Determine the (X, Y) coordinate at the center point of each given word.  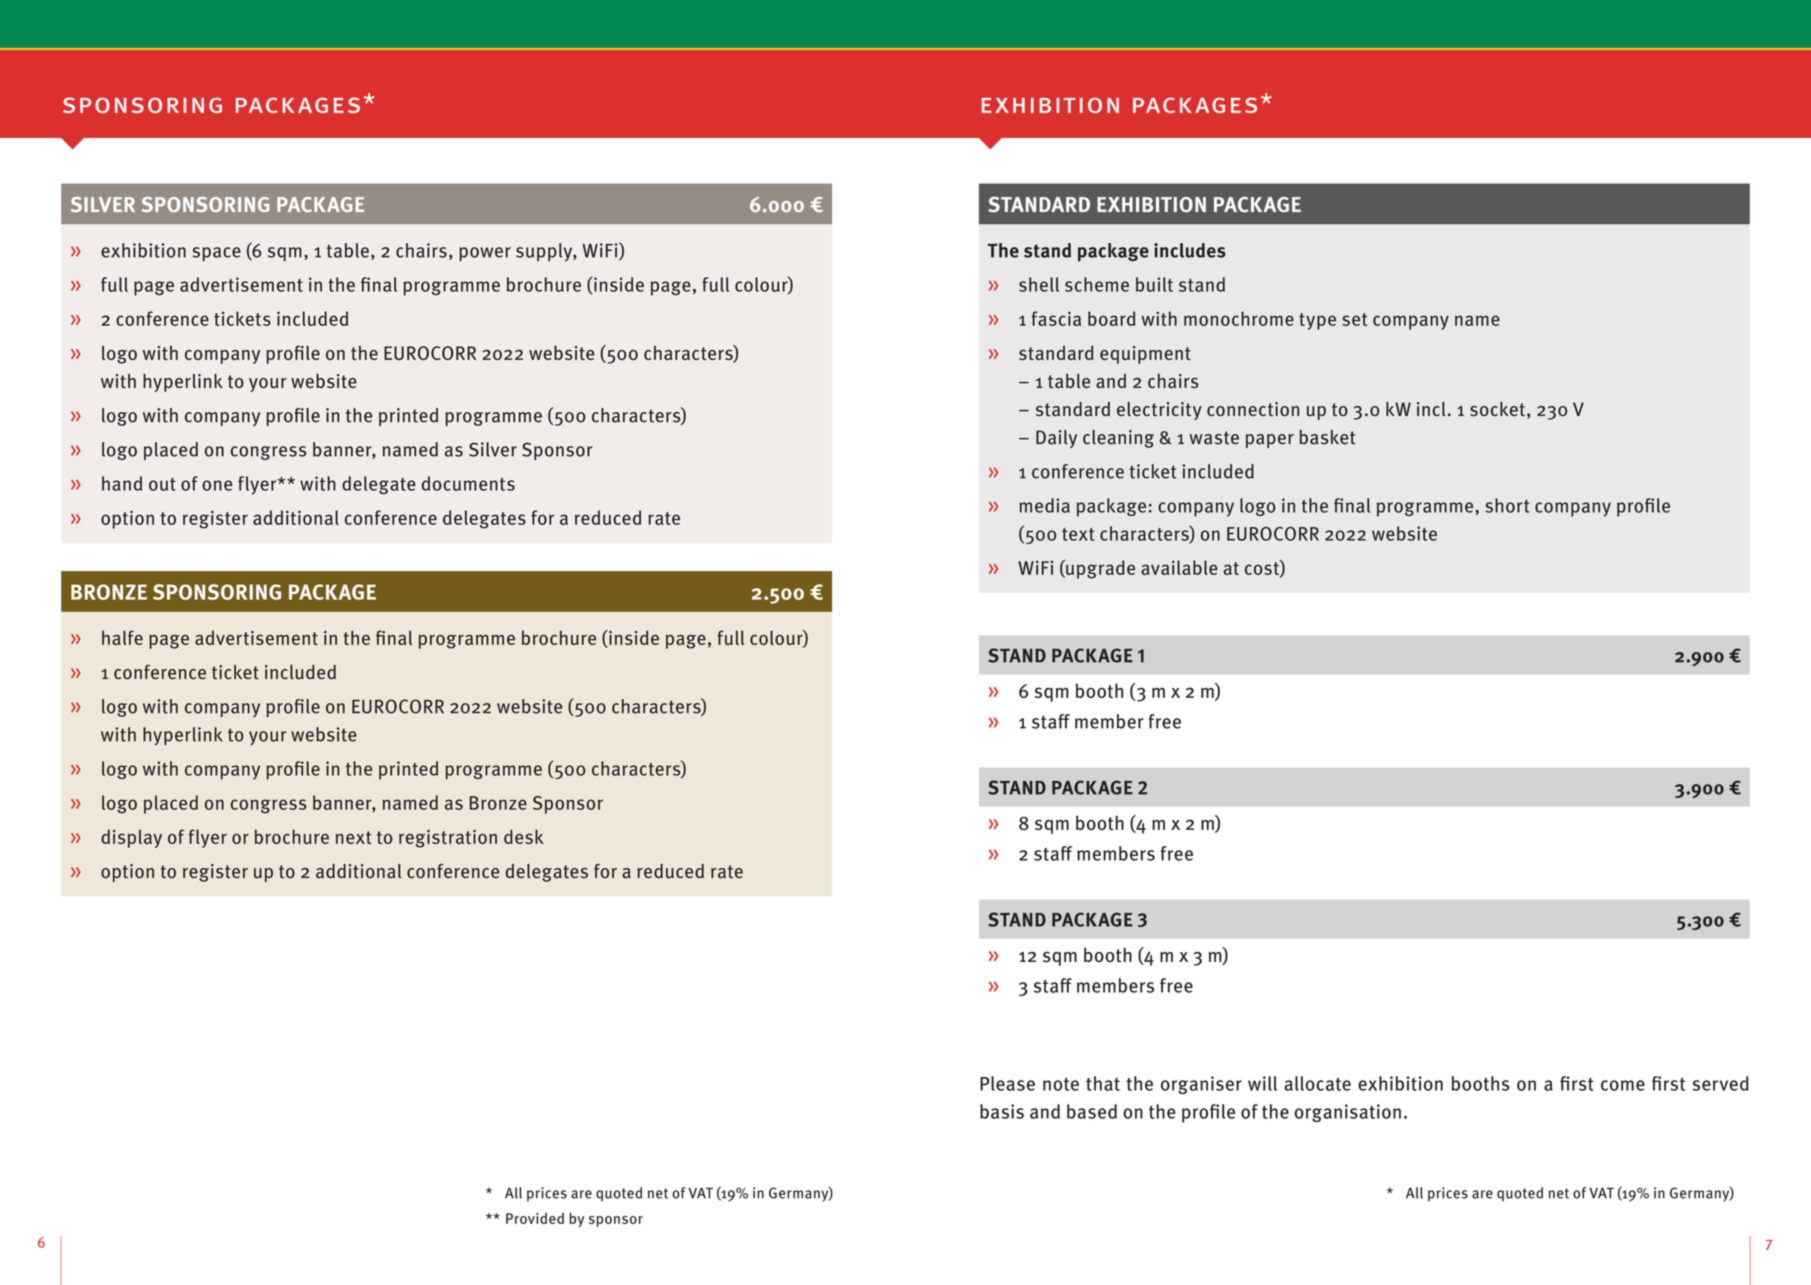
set (1354, 319)
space (217, 254)
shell (1039, 284)
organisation (1348, 1113)
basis (1002, 1111)
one (217, 485)
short (1507, 505)
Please (1007, 1083)
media (1044, 505)
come (1623, 1085)
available (1179, 567)
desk (524, 836)
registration (448, 839)
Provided (535, 1218)
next (354, 837)
